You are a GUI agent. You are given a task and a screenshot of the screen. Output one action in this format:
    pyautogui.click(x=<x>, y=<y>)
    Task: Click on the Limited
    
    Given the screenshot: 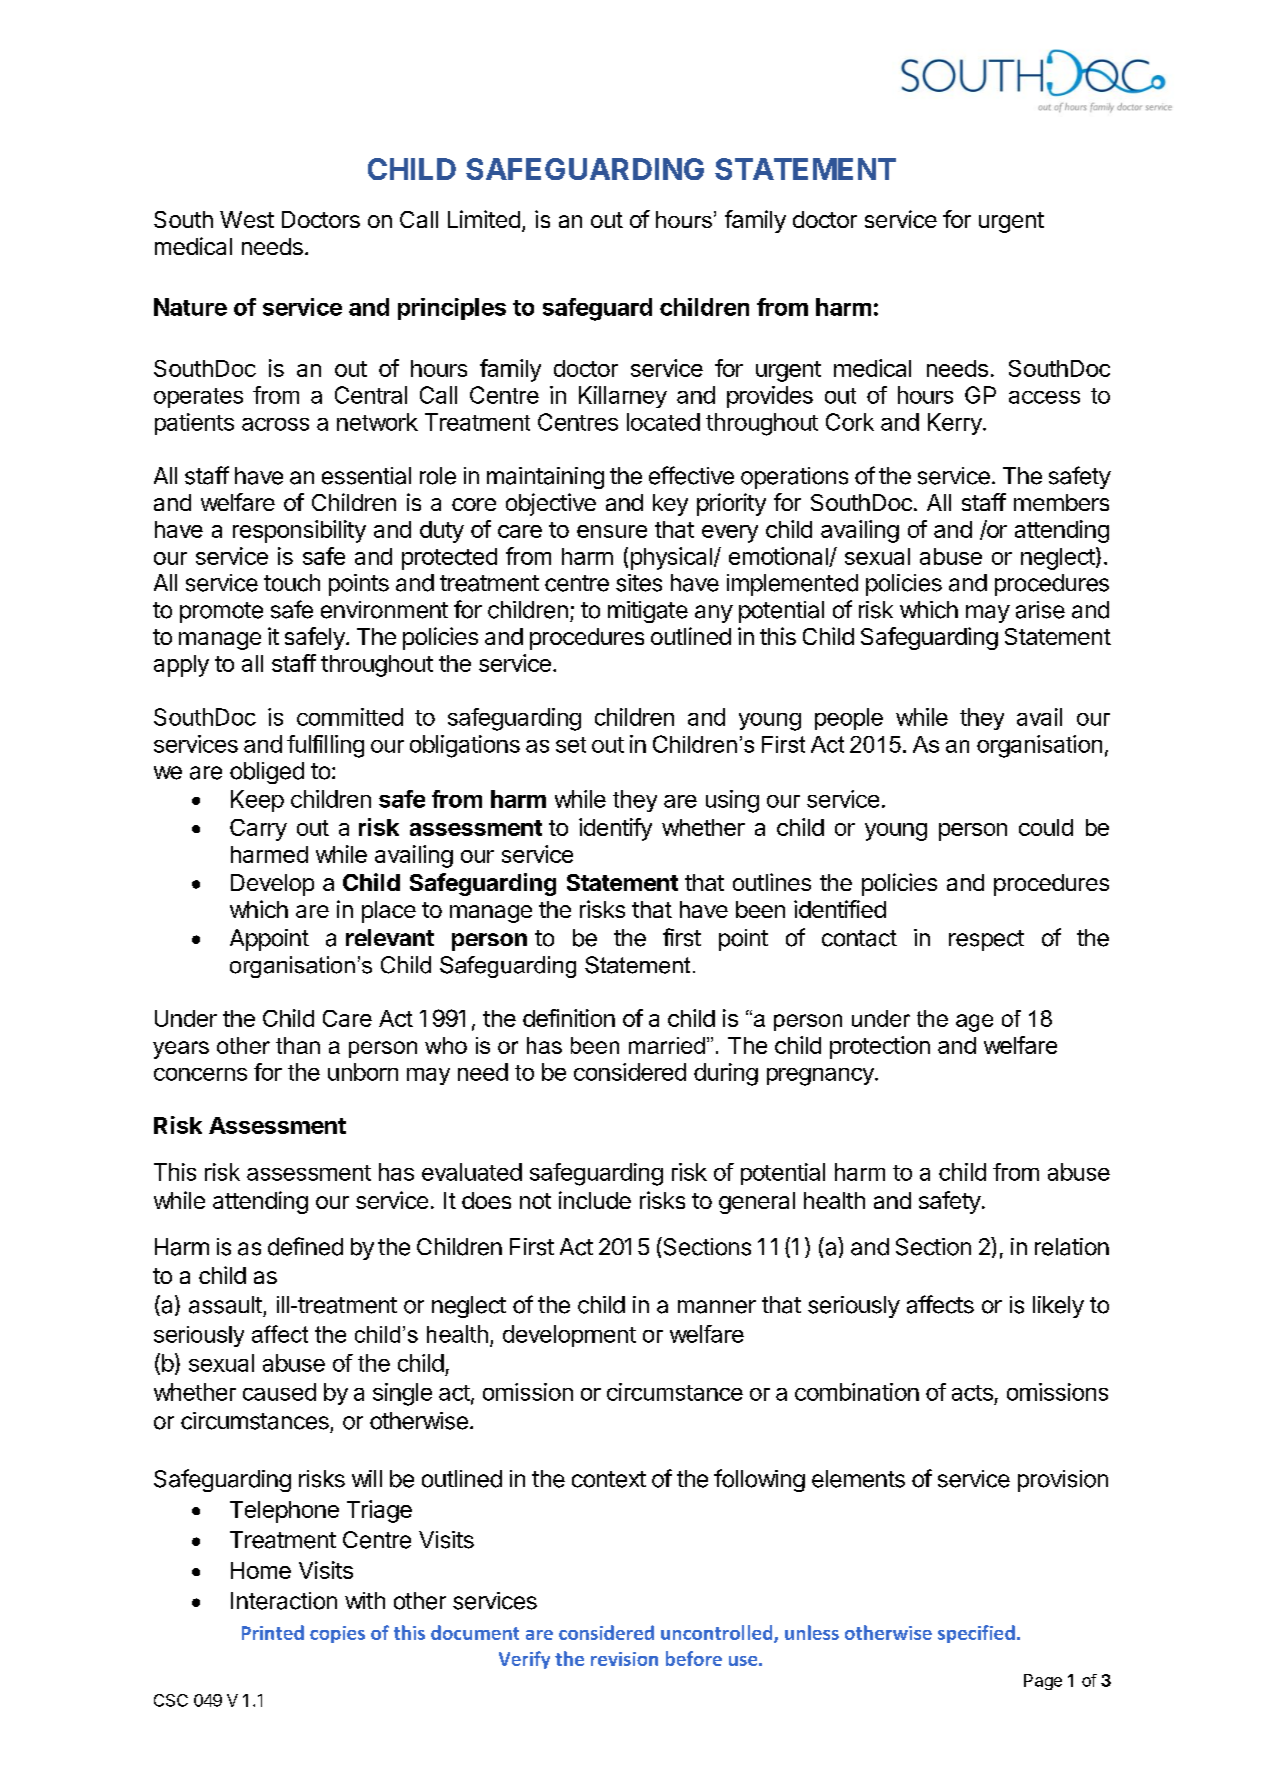 What is the action you would take?
    pyautogui.click(x=484, y=219)
